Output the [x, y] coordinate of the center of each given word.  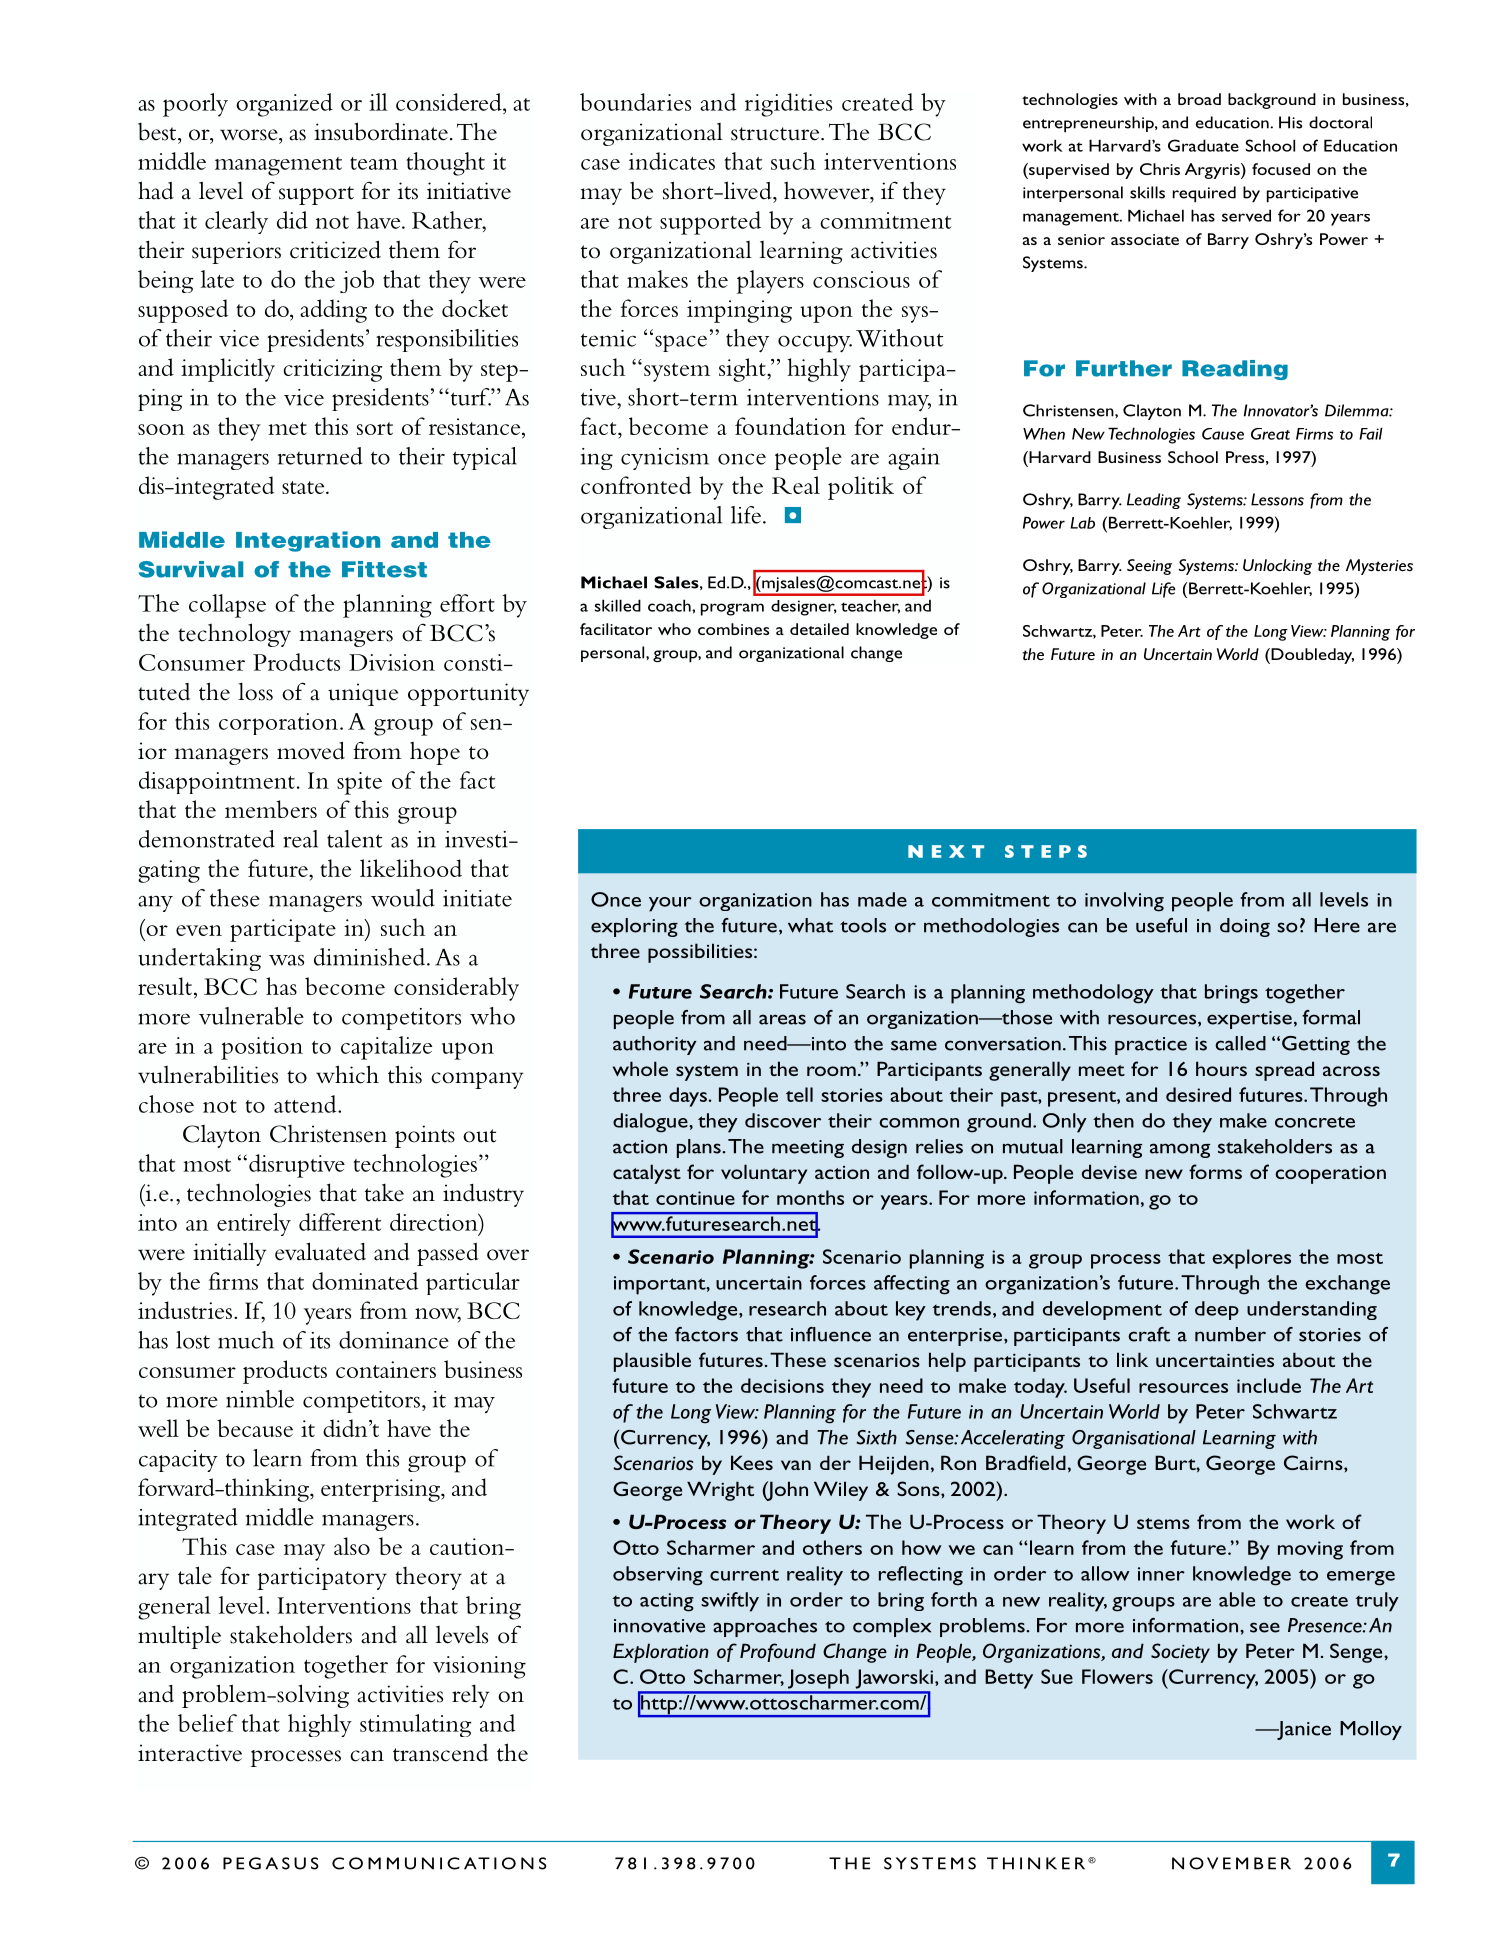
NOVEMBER [1231, 1863]
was [286, 960]
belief [207, 1723]
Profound [778, 1652]
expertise [1249, 1020]
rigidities [788, 105]
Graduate [1203, 145]
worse [250, 135]
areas [782, 1019]
